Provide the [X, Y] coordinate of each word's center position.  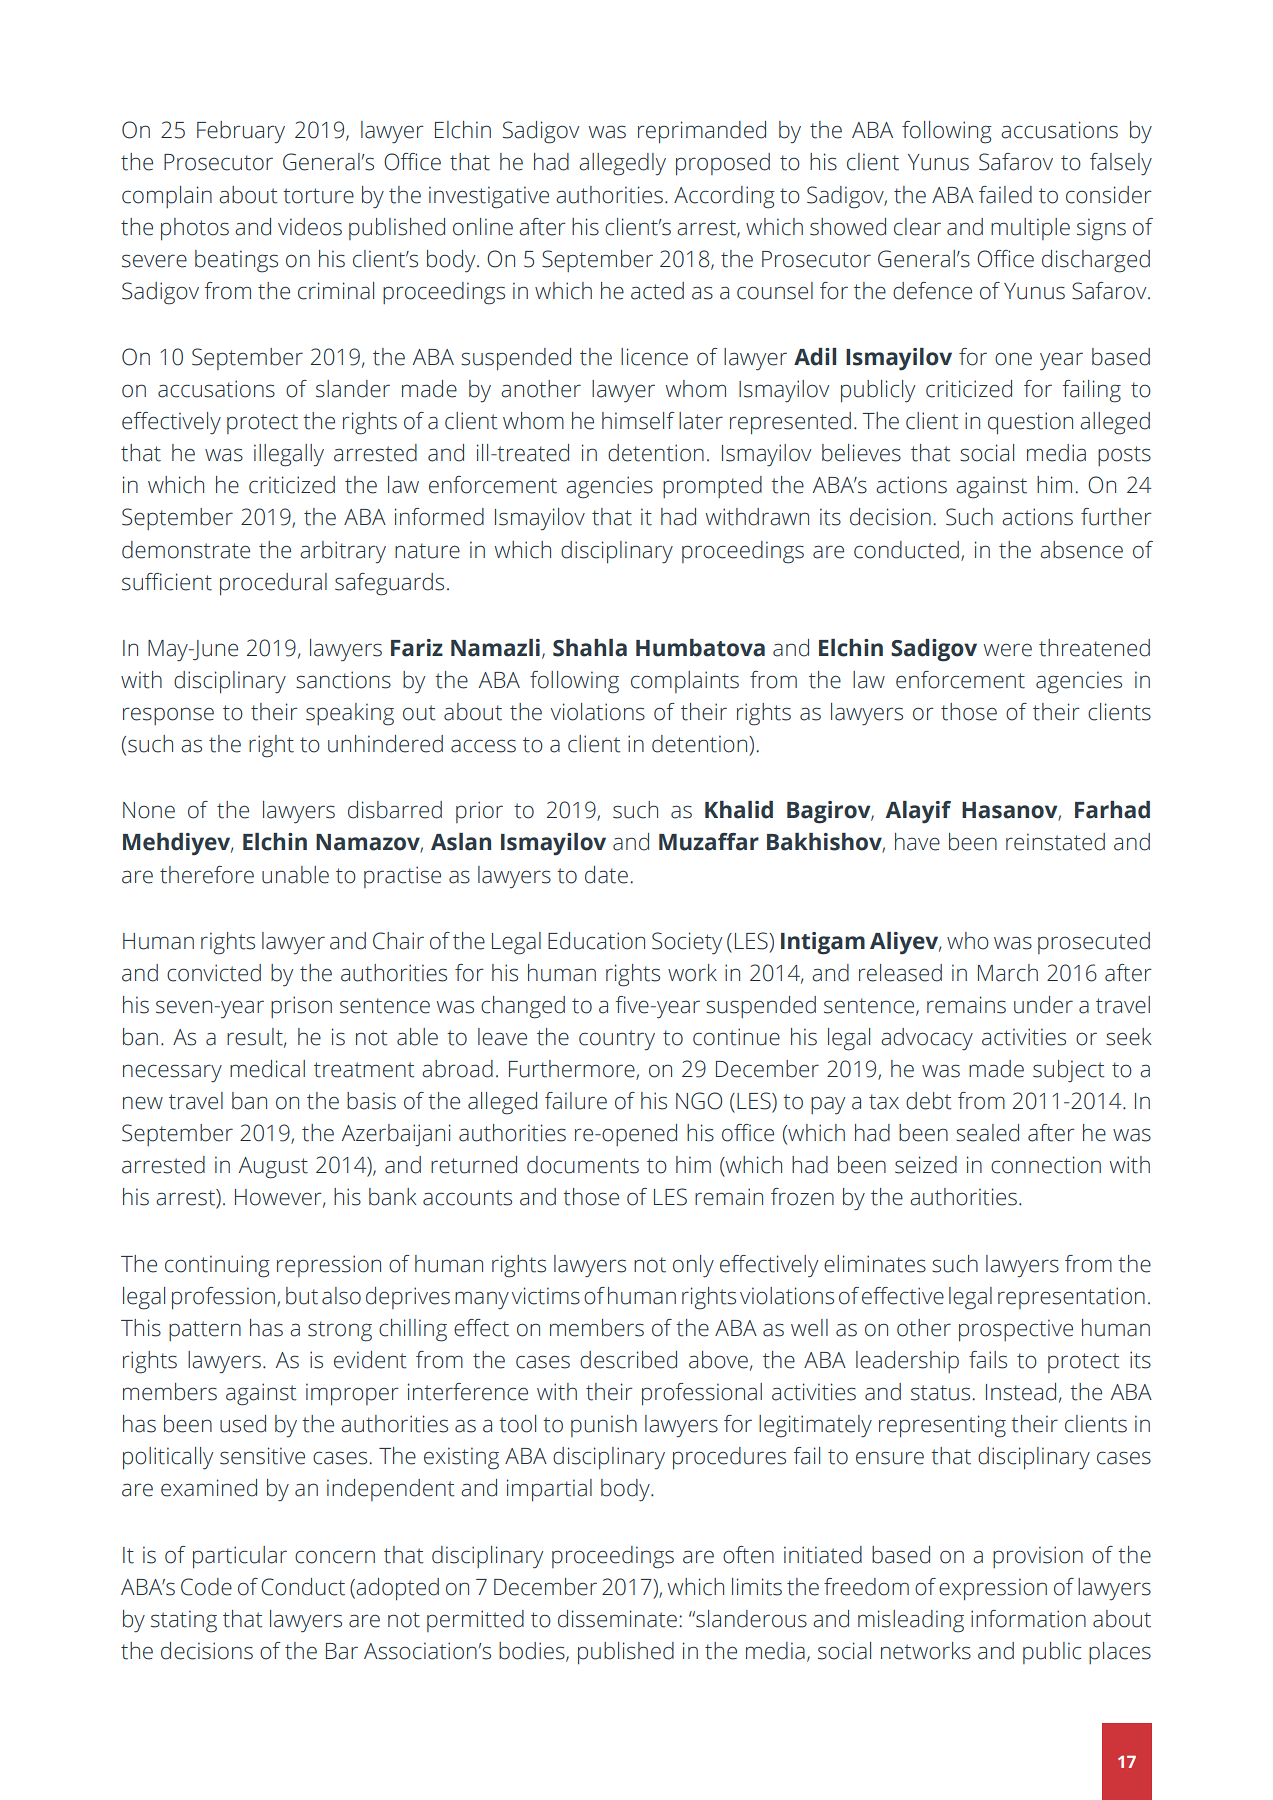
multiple [1030, 229]
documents [583, 1165]
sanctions [343, 680]
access [483, 746]
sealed [987, 1133]
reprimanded [702, 132]
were [1008, 650]
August [273, 1168]
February [241, 132]
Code [206, 1587]
